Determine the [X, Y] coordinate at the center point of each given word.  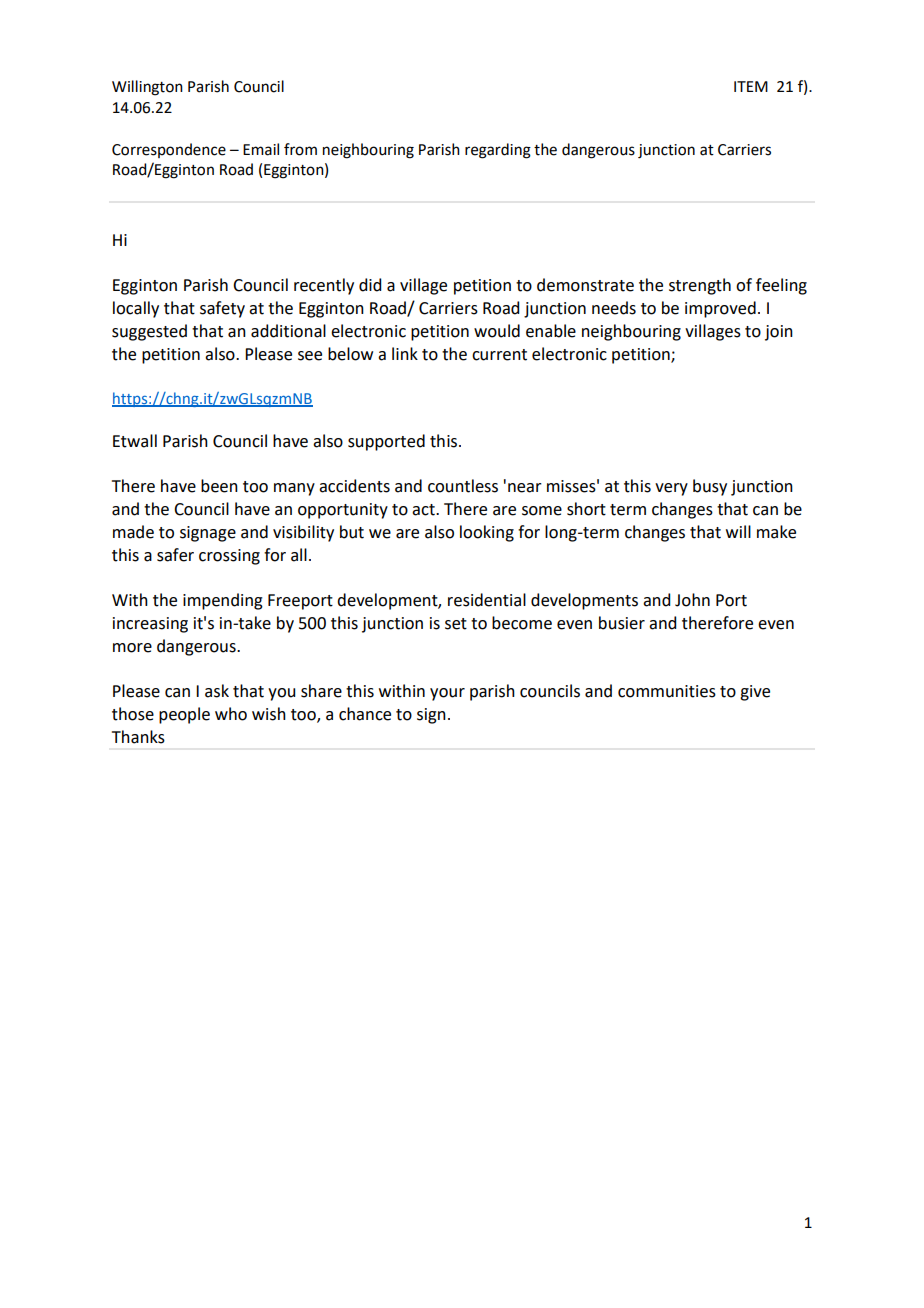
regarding [498, 151]
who [231, 714]
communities [667, 691]
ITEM [751, 86]
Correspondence [169, 150]
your [447, 694]
